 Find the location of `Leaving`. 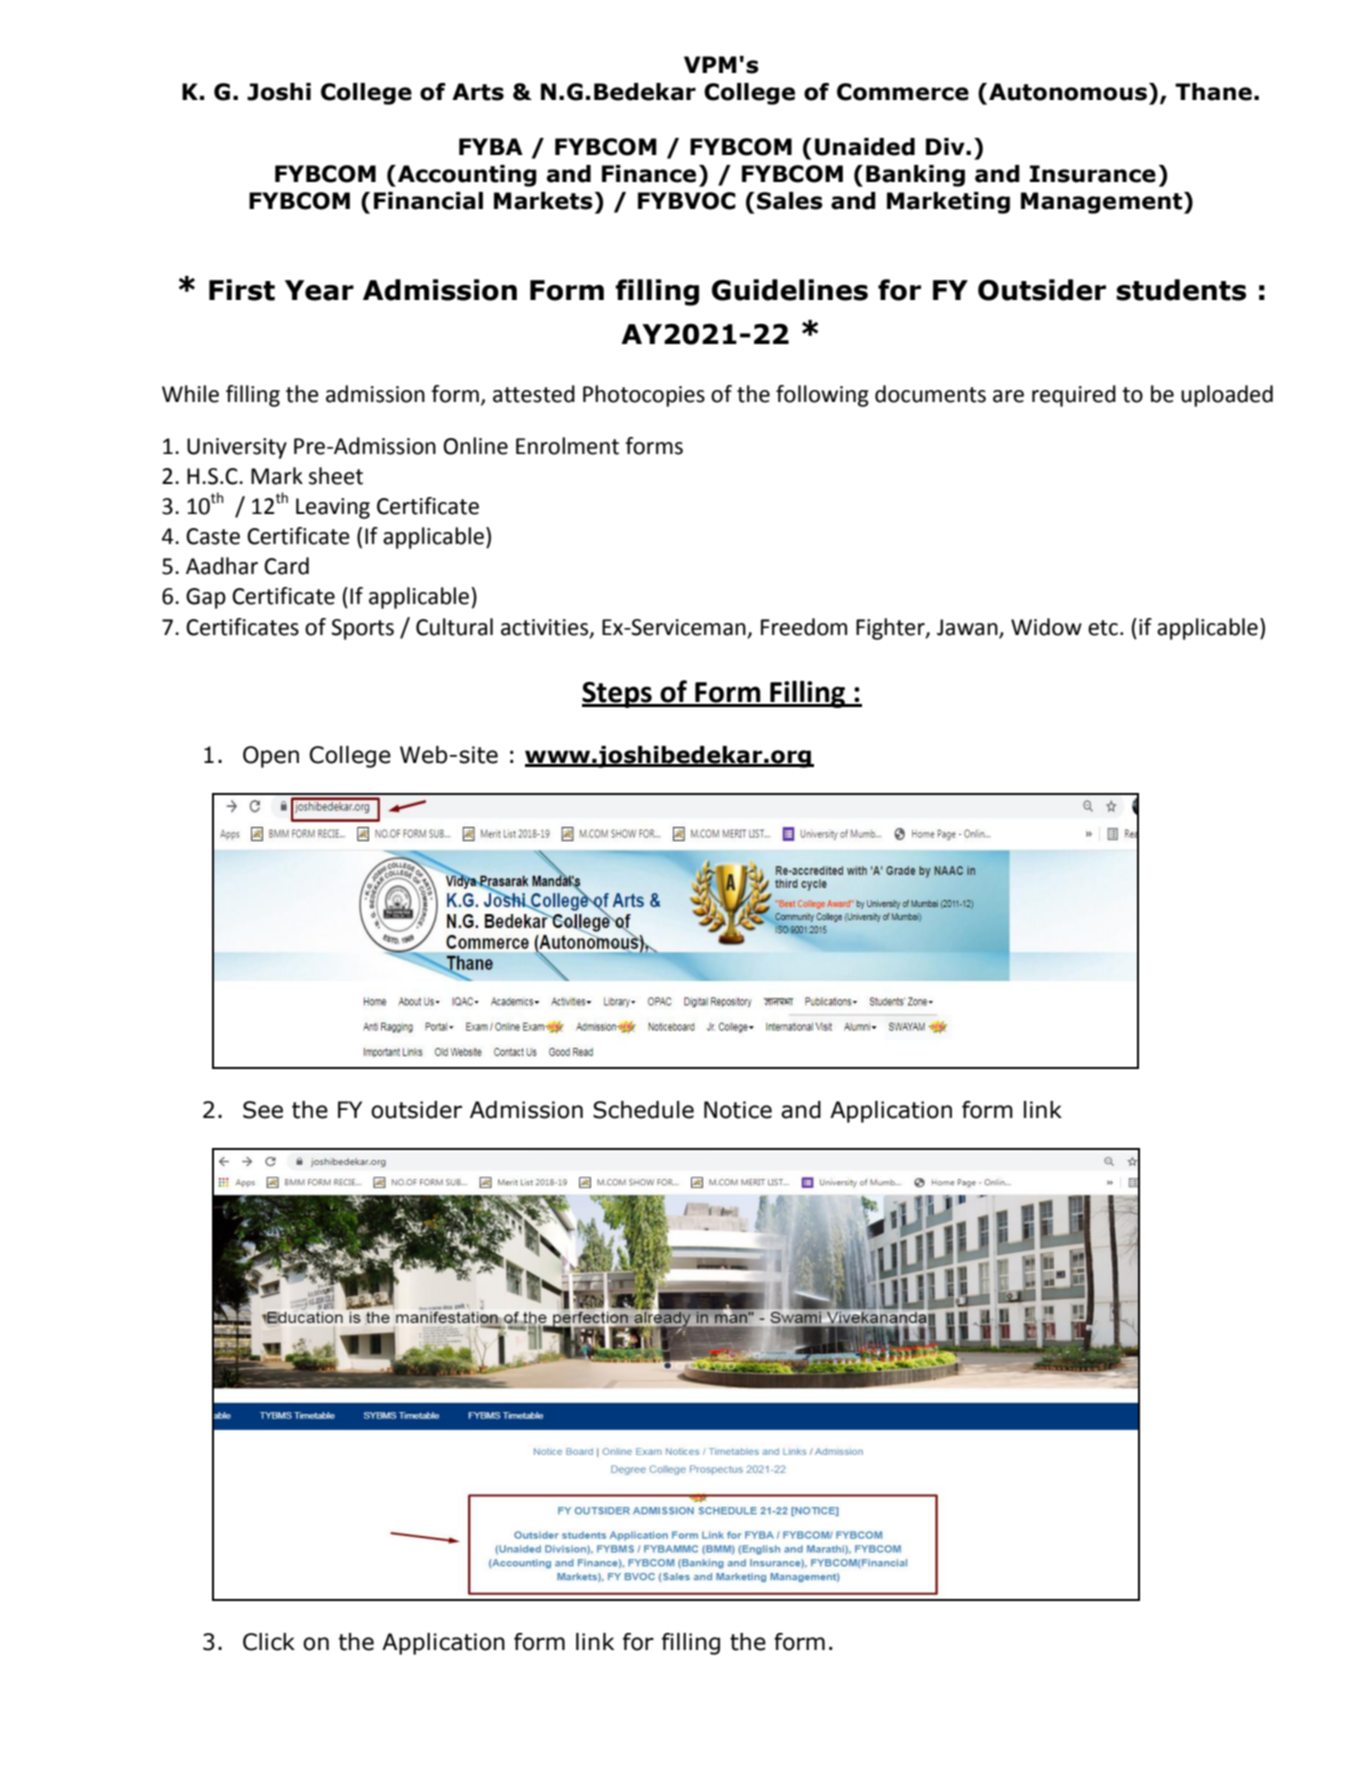

Leaving is located at coordinates (333, 508).
